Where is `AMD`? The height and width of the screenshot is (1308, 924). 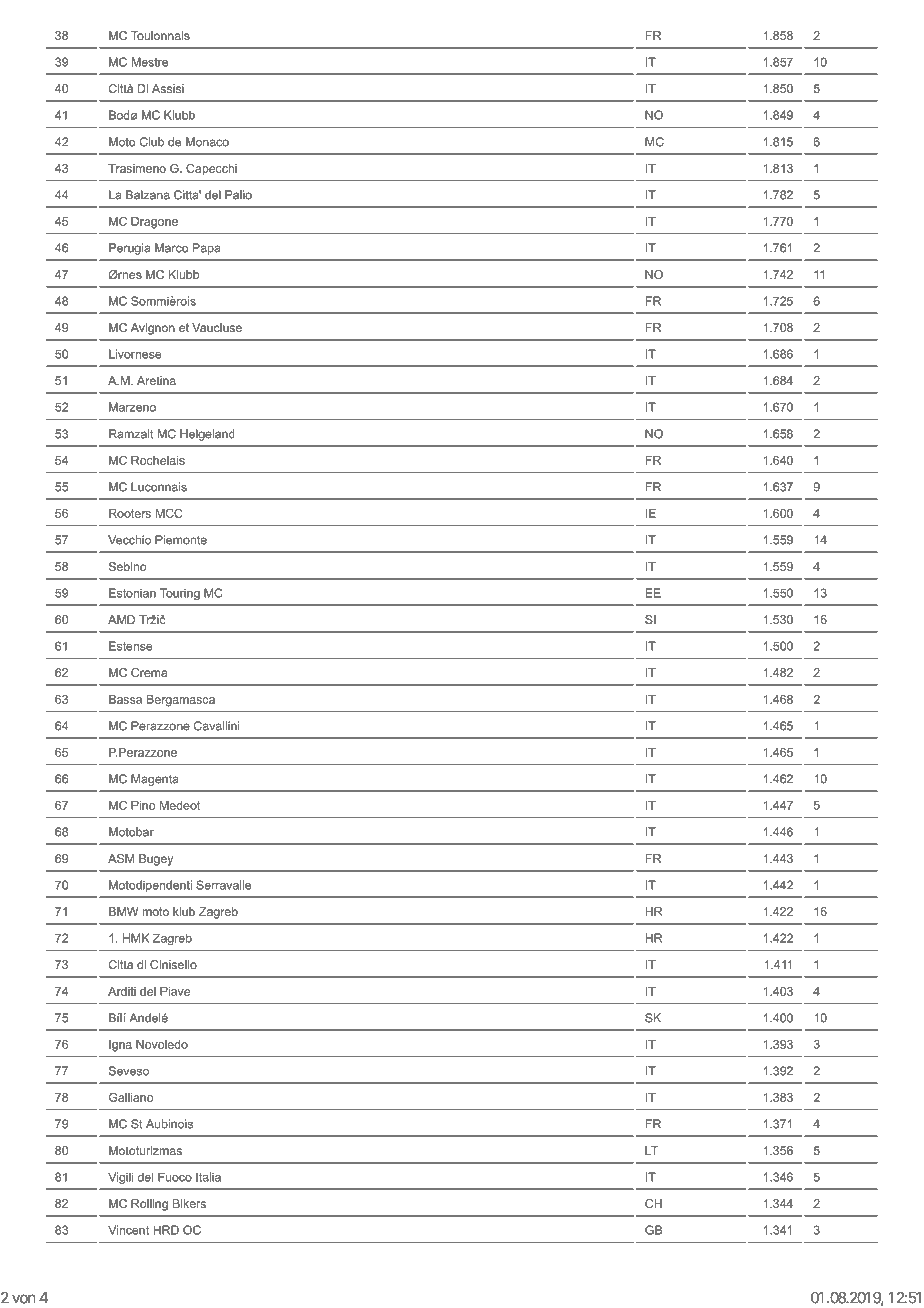 AMD is located at coordinates (121, 619).
